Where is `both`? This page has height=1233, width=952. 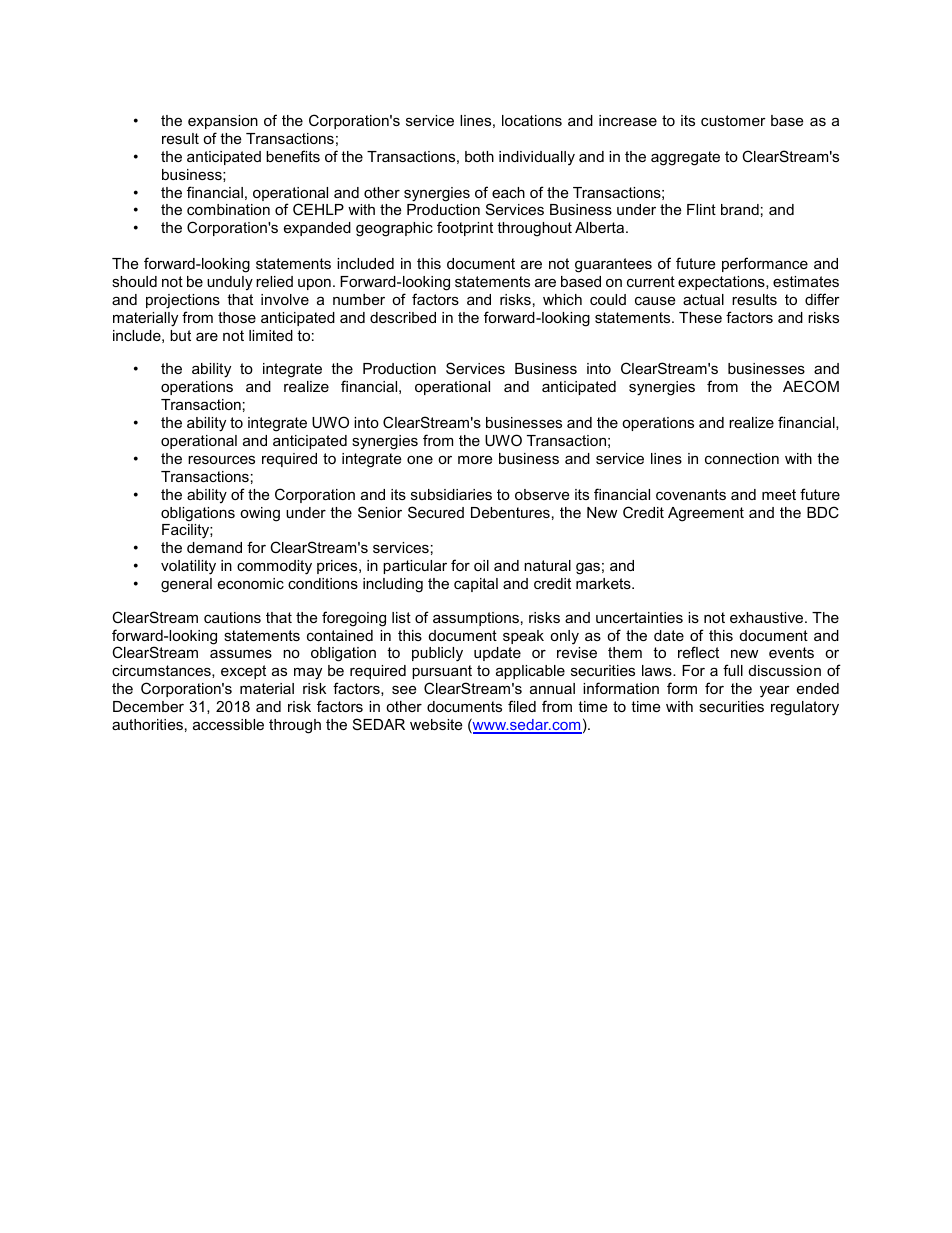
both is located at coordinates (479, 156).
